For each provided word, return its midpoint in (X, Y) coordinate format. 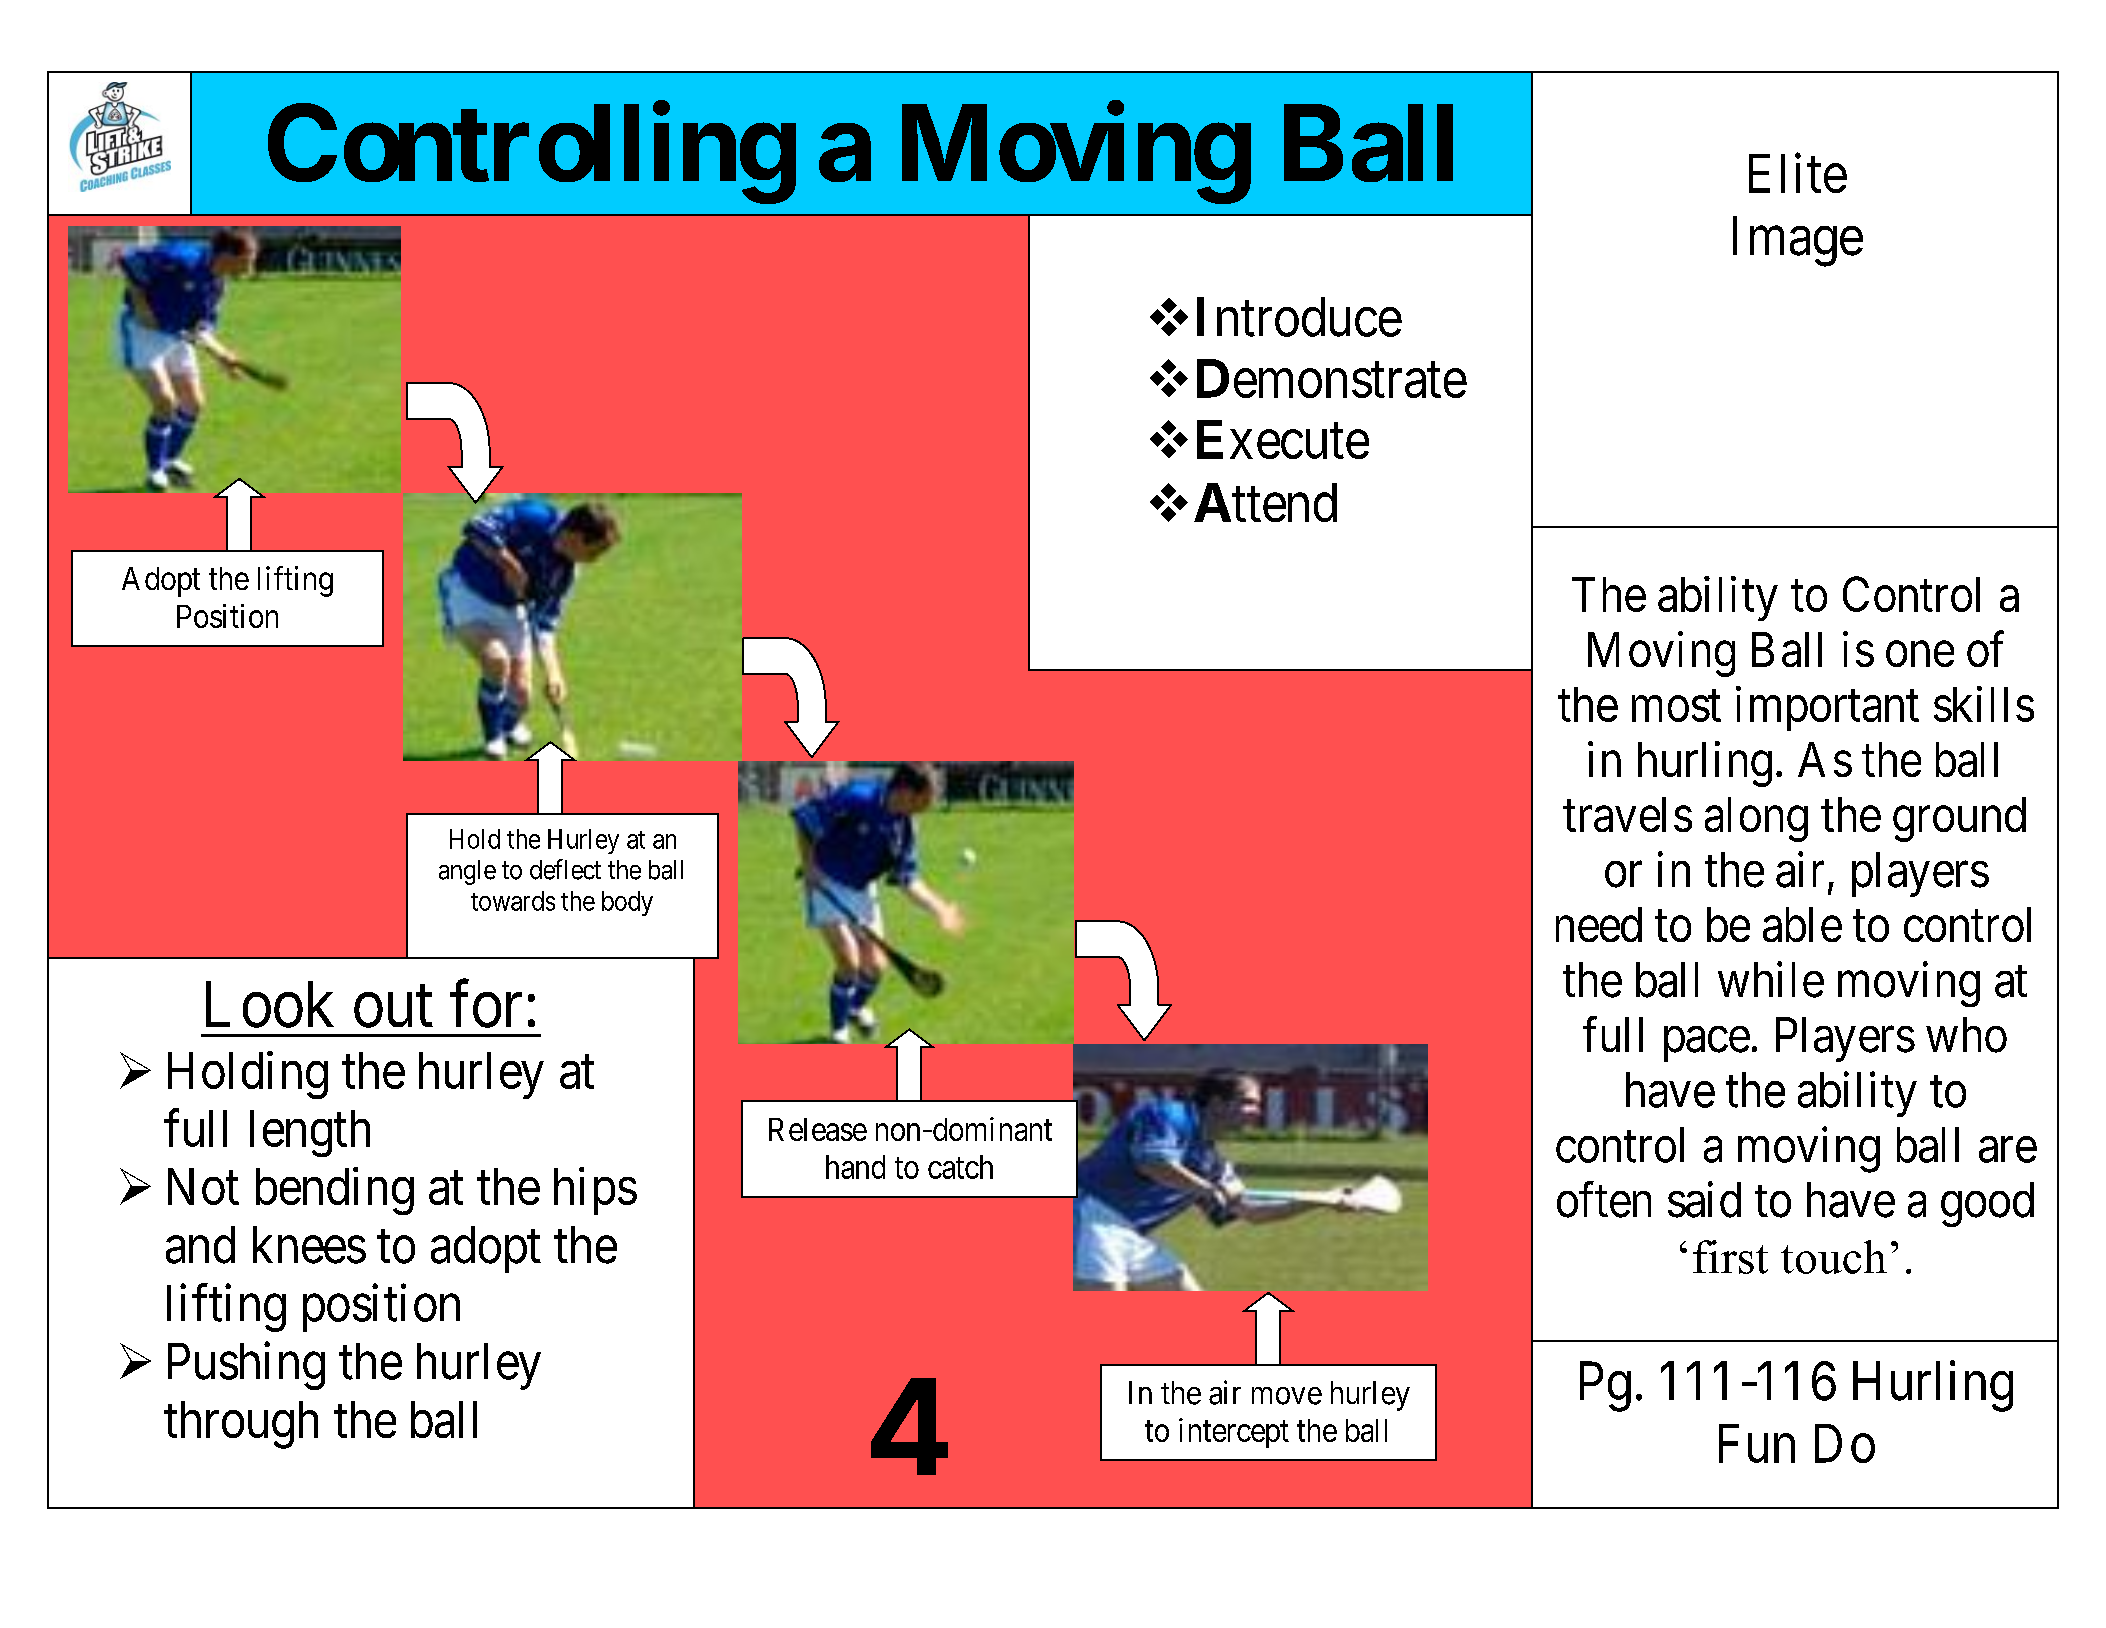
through (241, 1425)
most (1676, 706)
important (1827, 708)
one (1920, 654)
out (393, 1008)
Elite (1798, 173)
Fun (1757, 1444)
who (1966, 1035)
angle (467, 872)
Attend (1265, 502)
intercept (1234, 1433)
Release (818, 1129)
